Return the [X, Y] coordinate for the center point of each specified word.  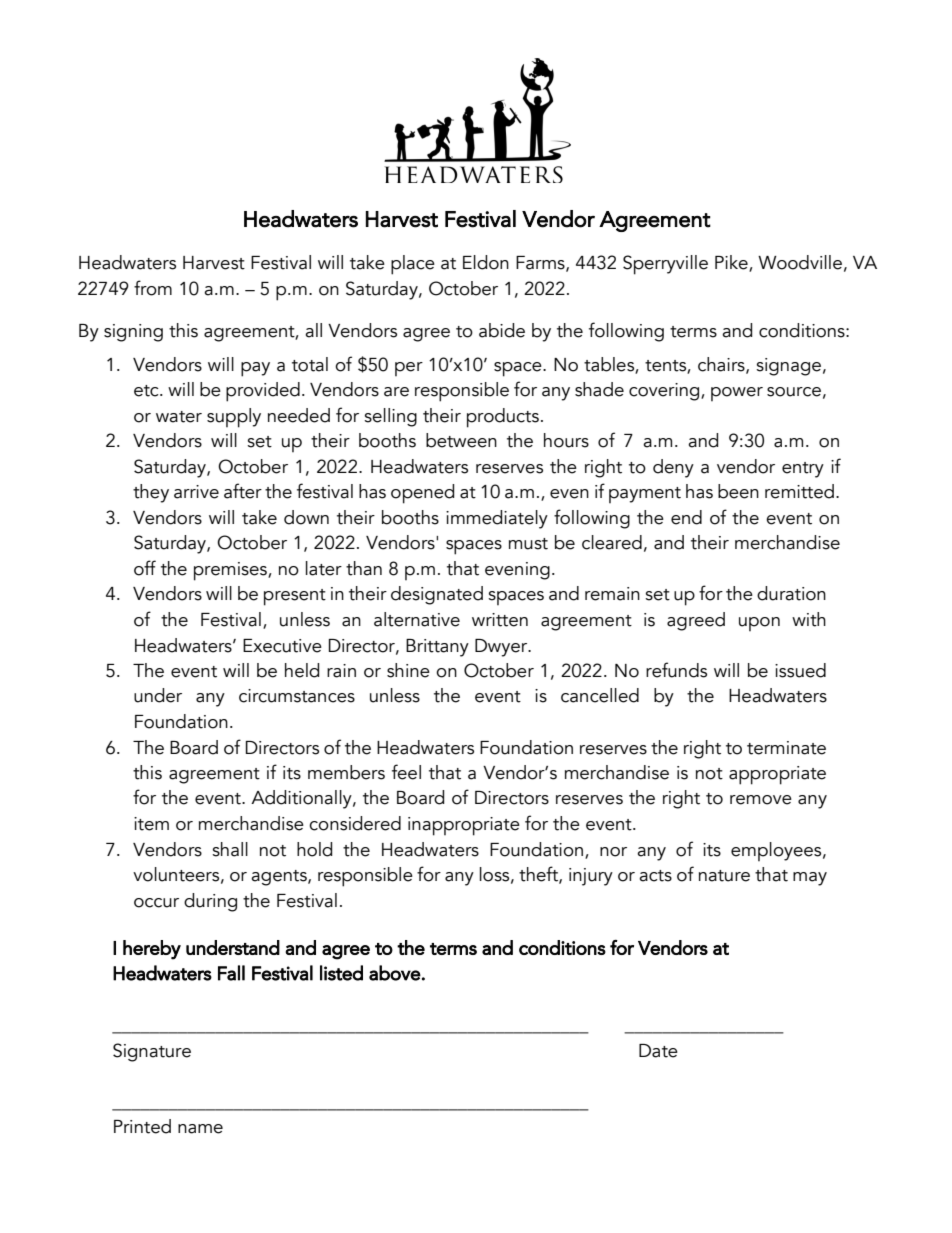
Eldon [486, 262]
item [151, 824]
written [500, 620]
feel [406, 772]
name [200, 1129]
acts [655, 876]
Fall [231, 973]
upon [759, 624]
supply [234, 418]
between [461, 440]
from [153, 288]
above [395, 973]
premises [231, 571]
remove [761, 800]
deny [673, 468]
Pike [732, 263]
